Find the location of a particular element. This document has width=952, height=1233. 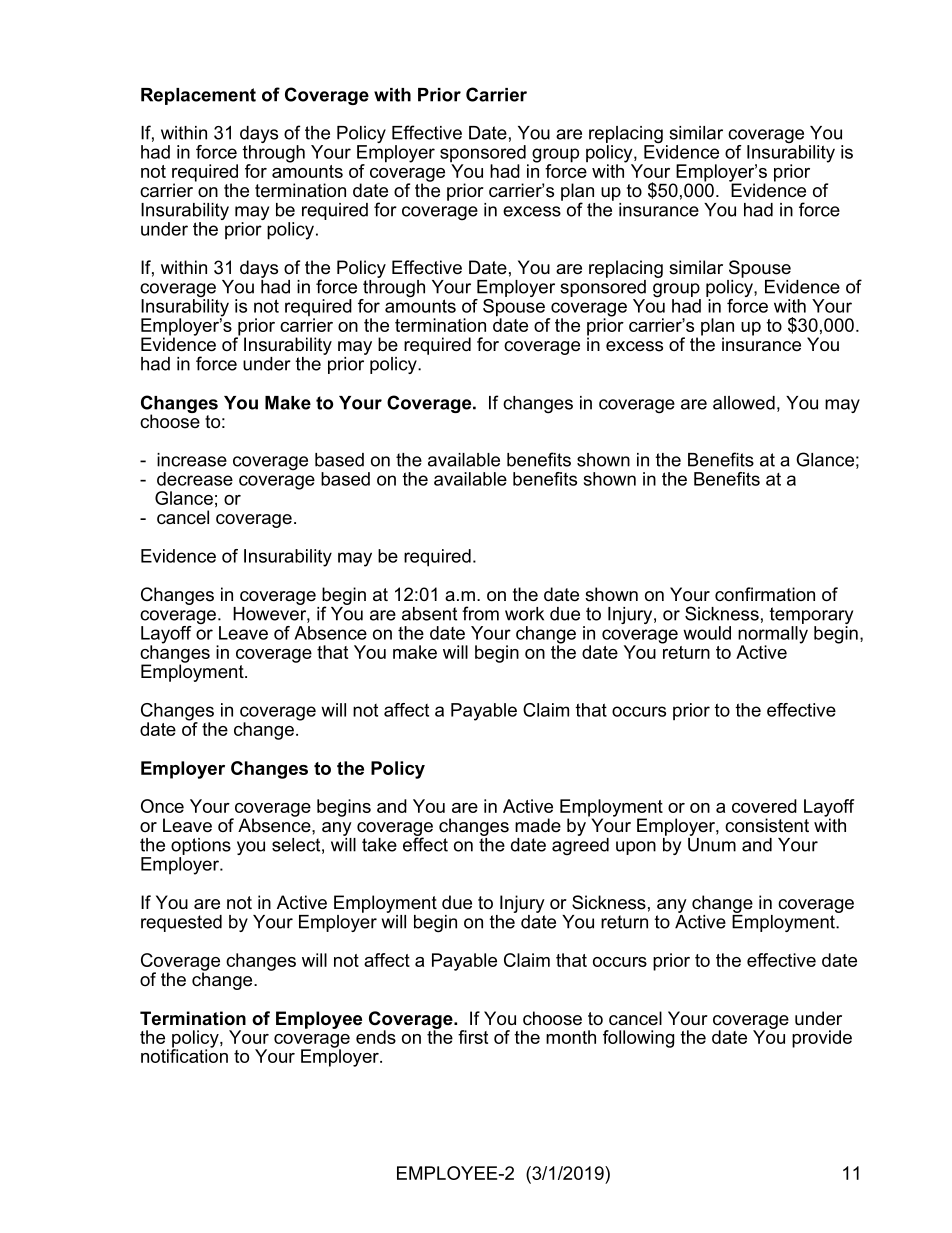

would is located at coordinates (707, 633).
